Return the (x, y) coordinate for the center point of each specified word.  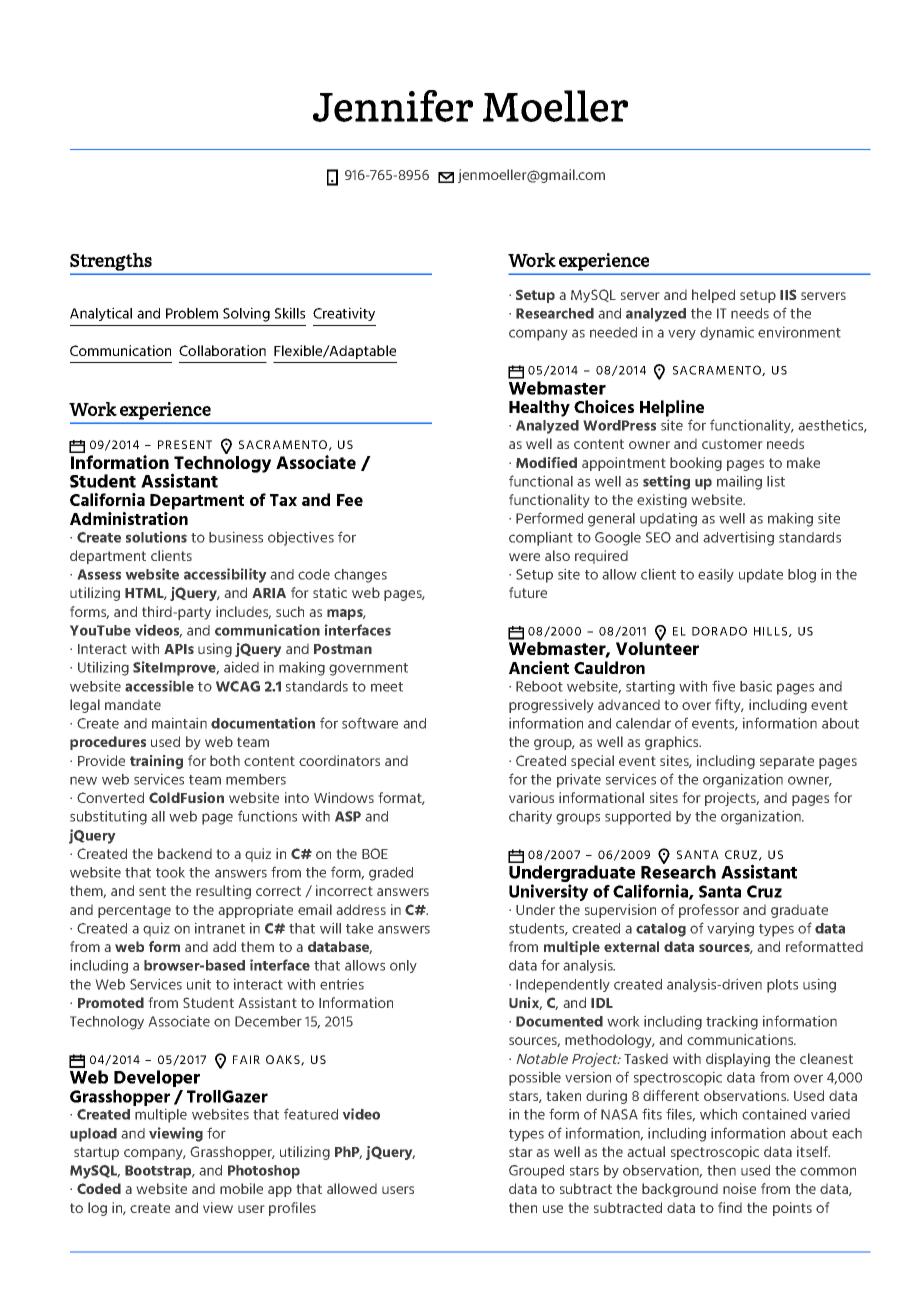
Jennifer (393, 106)
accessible (159, 686)
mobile (241, 1188)
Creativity (344, 314)
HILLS (772, 632)
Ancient (539, 667)
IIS (788, 294)
